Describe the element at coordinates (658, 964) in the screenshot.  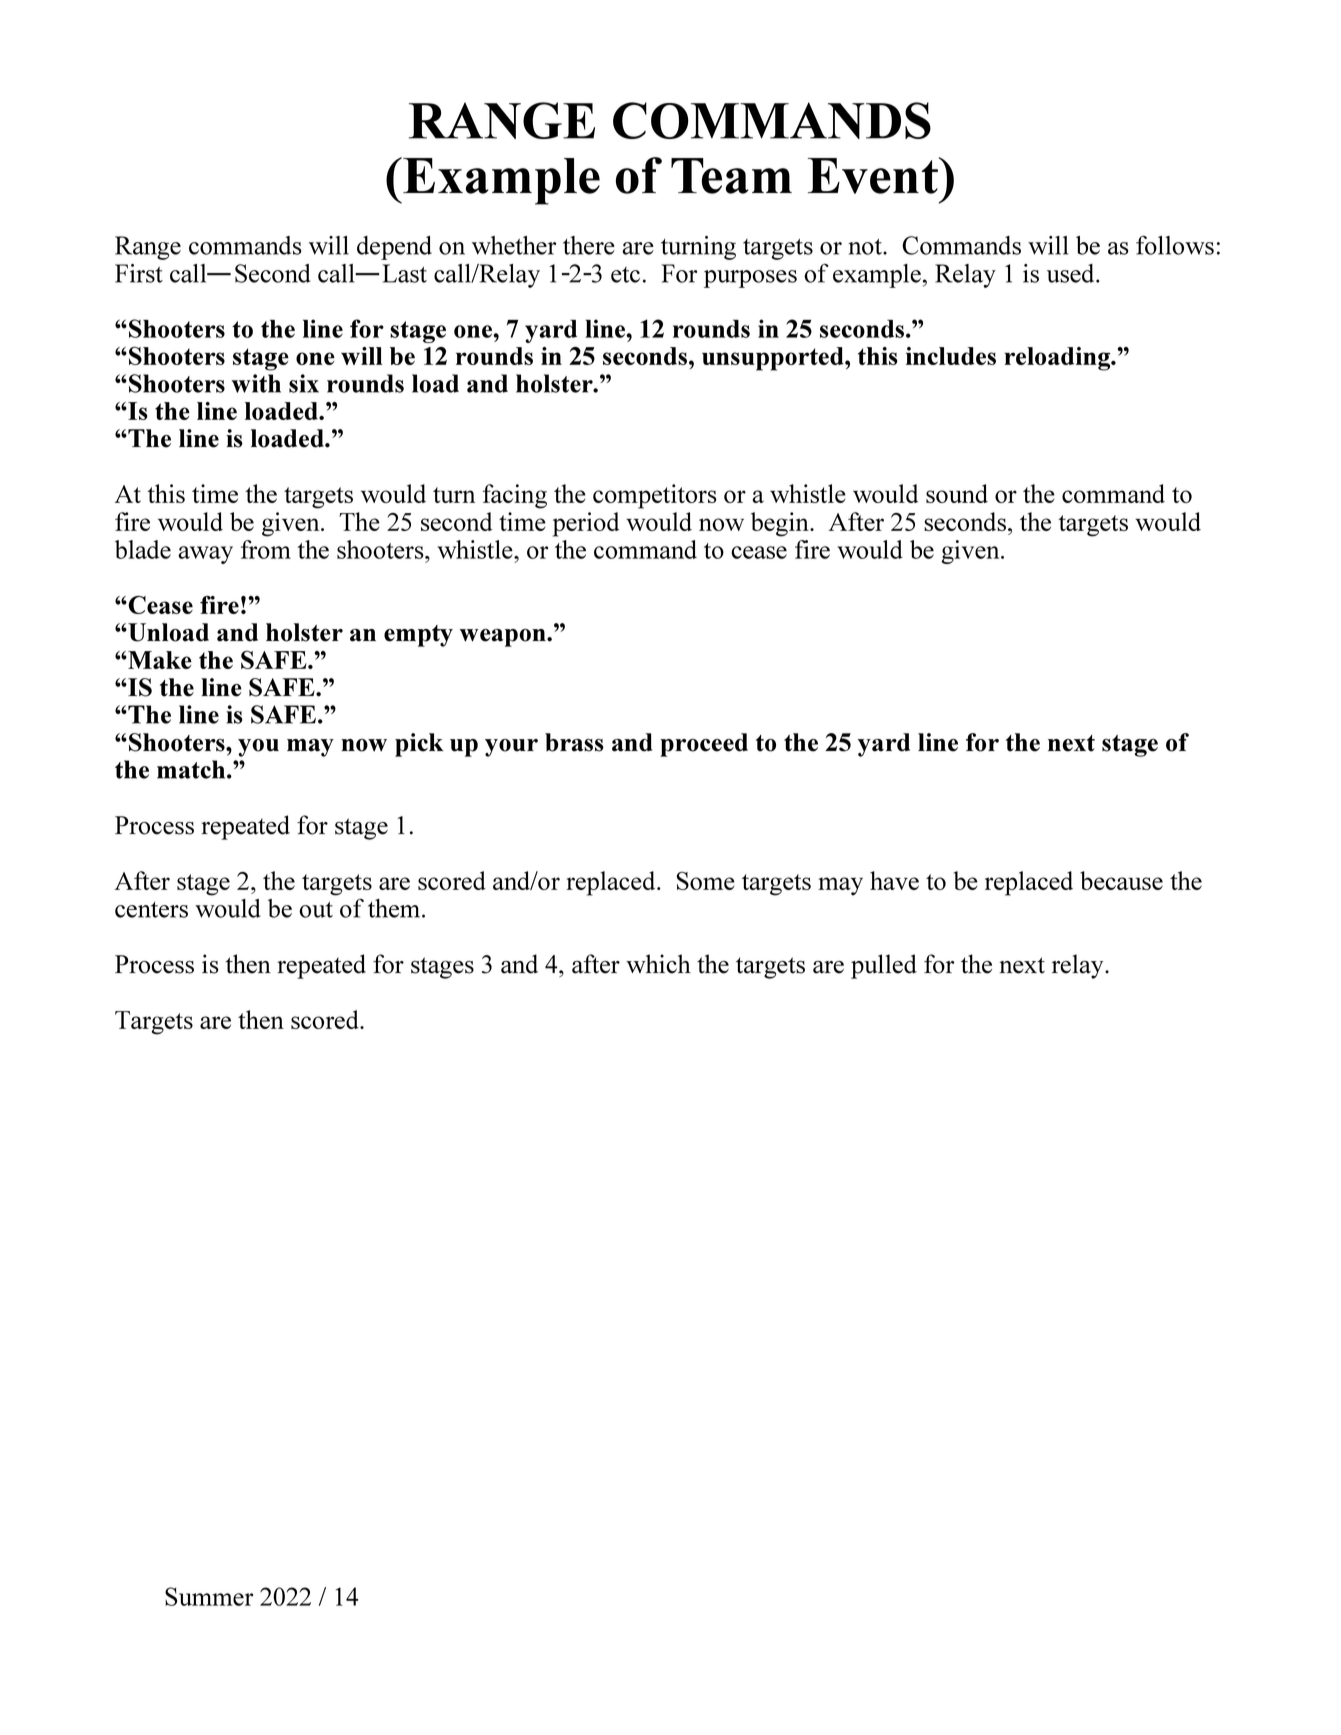
I see `which` at that location.
